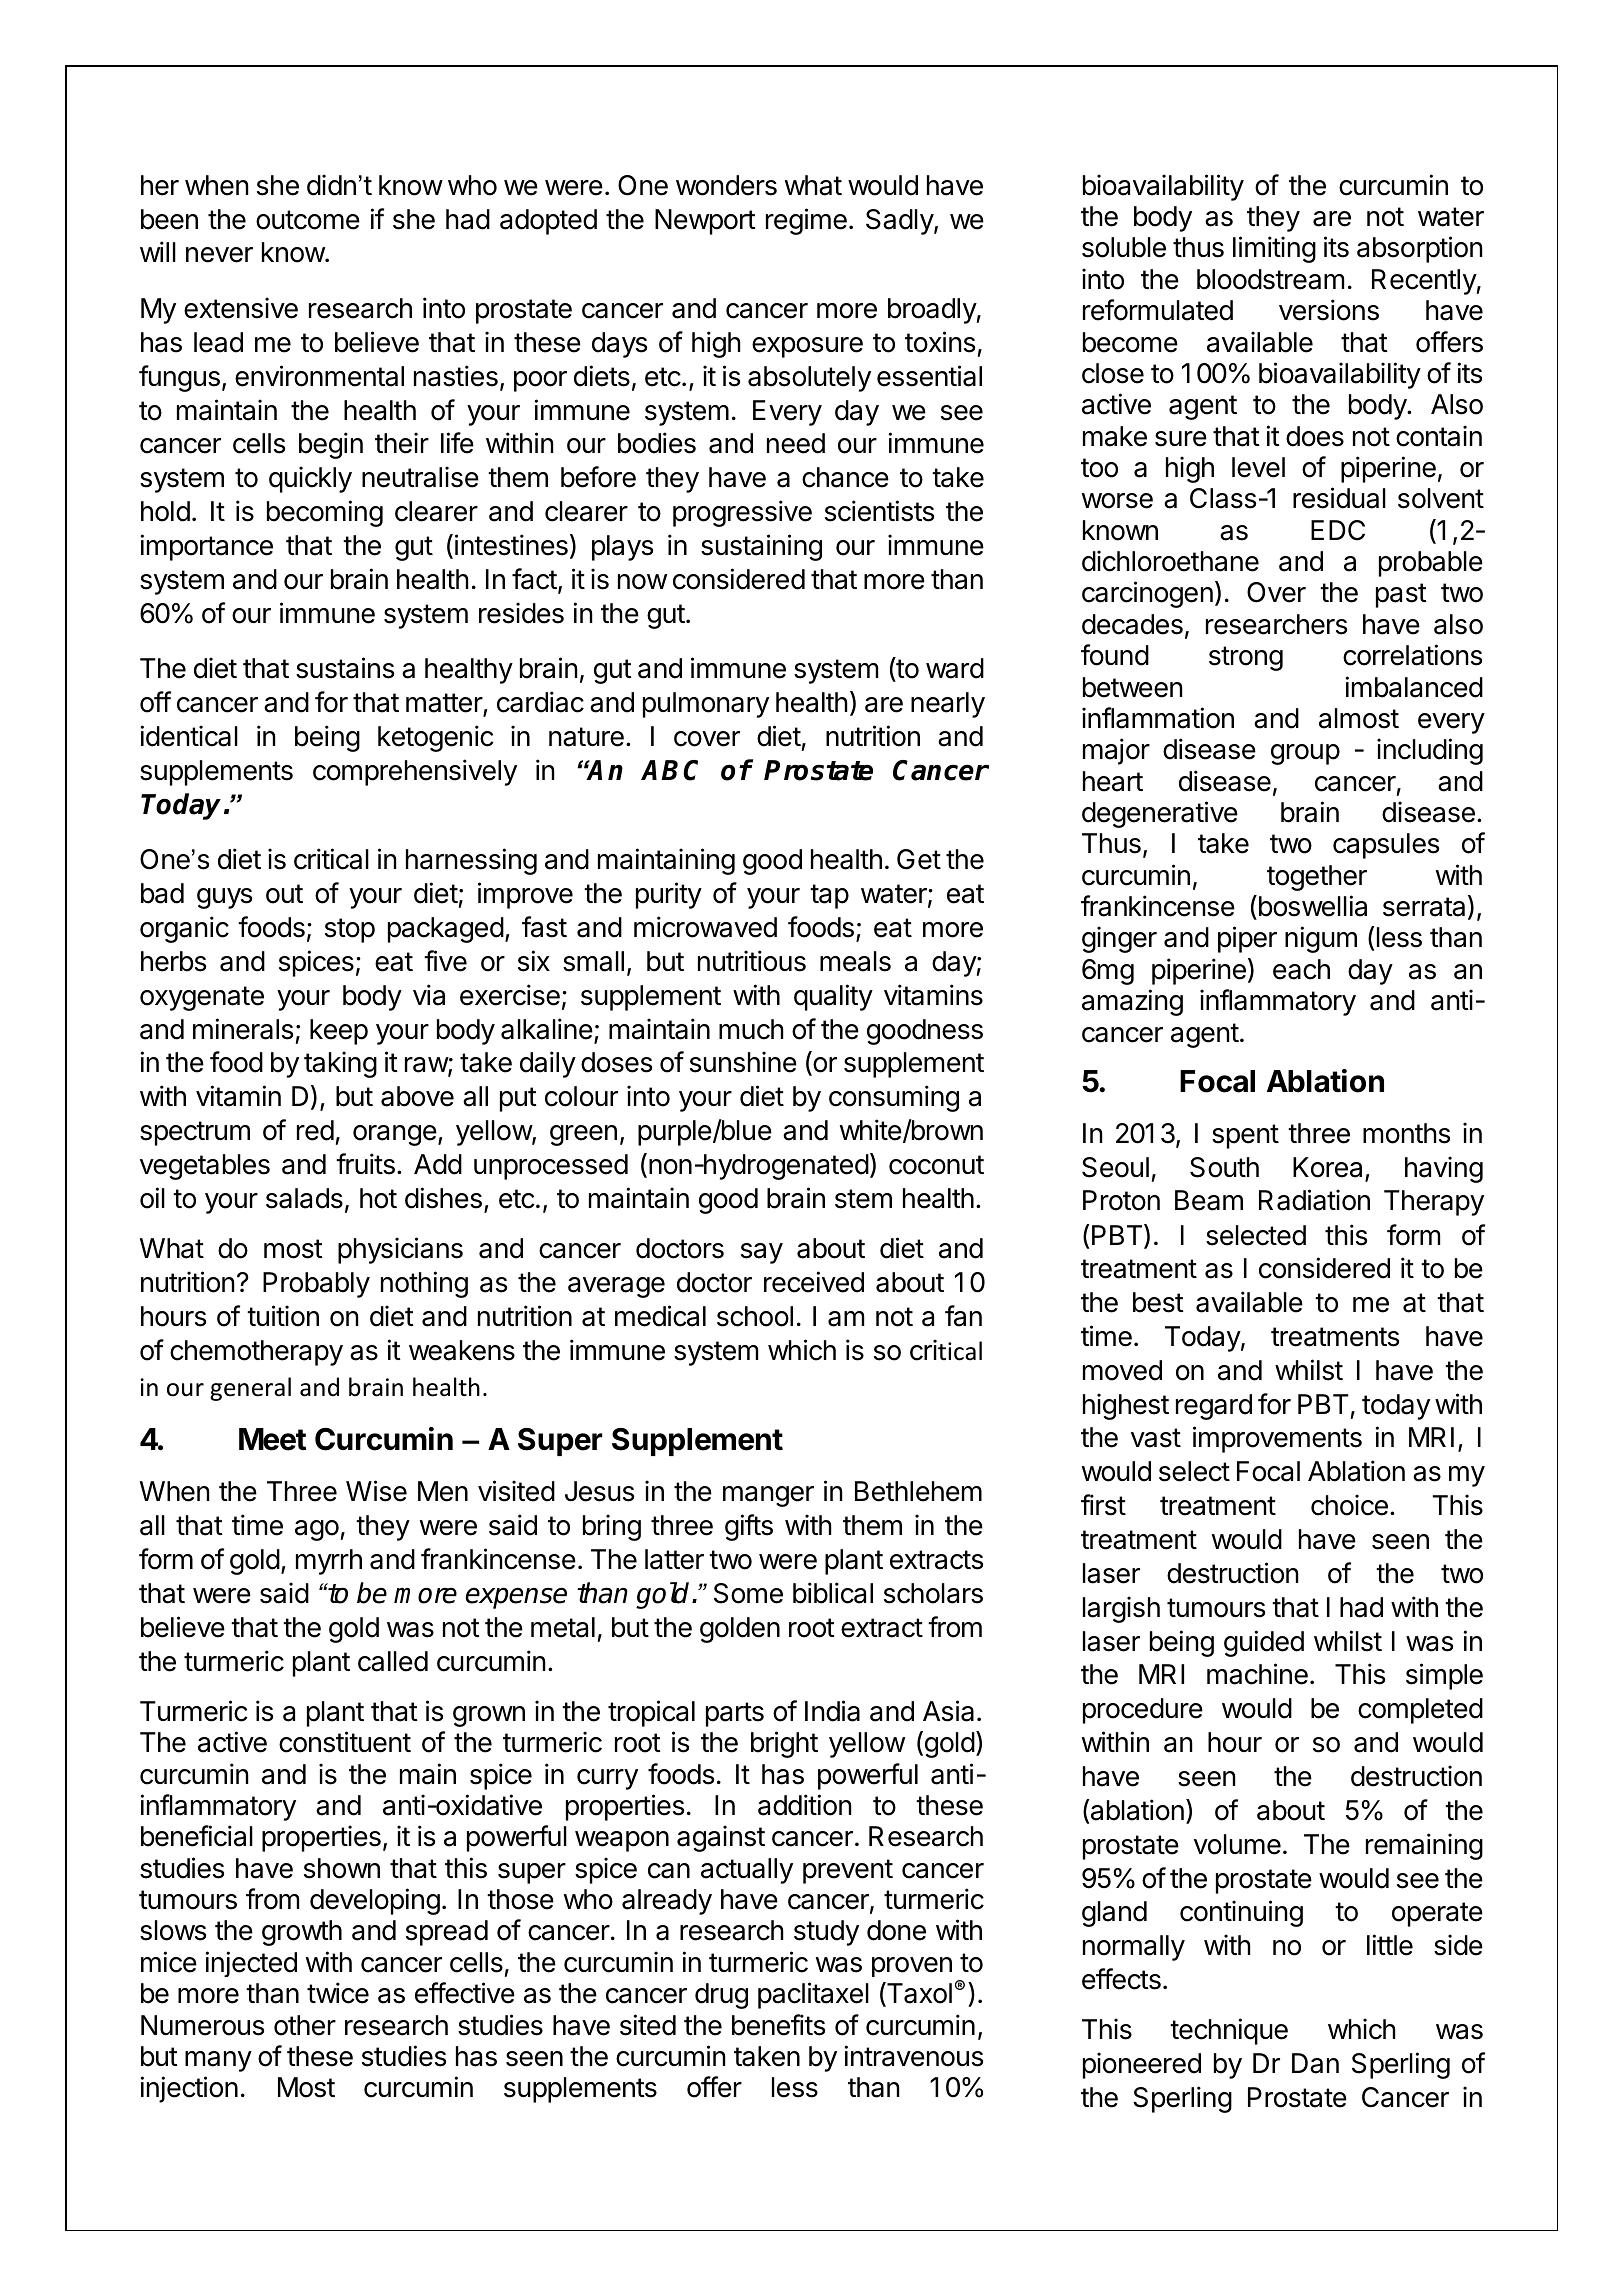  What do you see at coordinates (806, 221) in the screenshot?
I see `regime` at bounding box center [806, 221].
